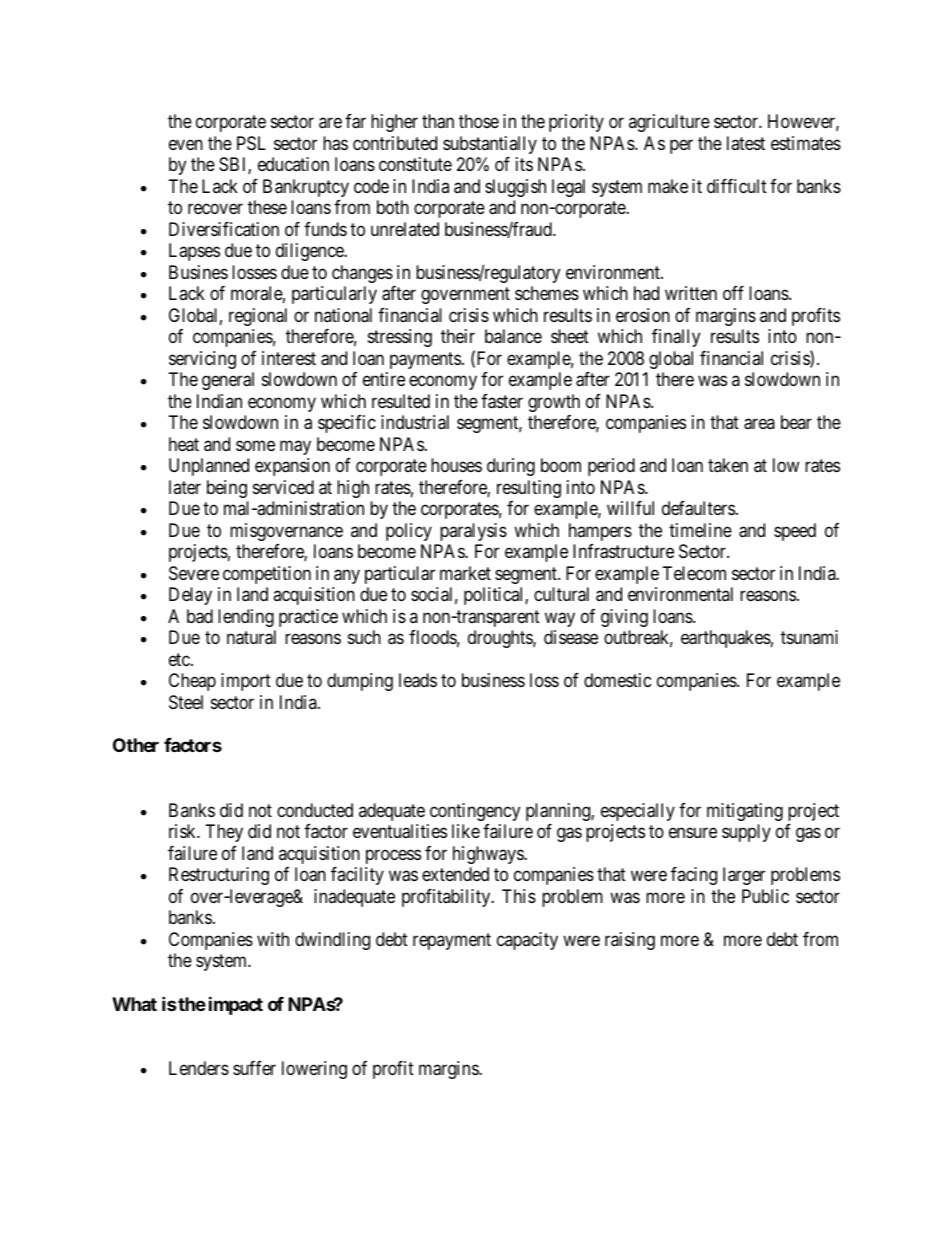 Image resolution: width=952 pixels, height=1233 pixels. I want to click on PSL, so click(251, 143).
